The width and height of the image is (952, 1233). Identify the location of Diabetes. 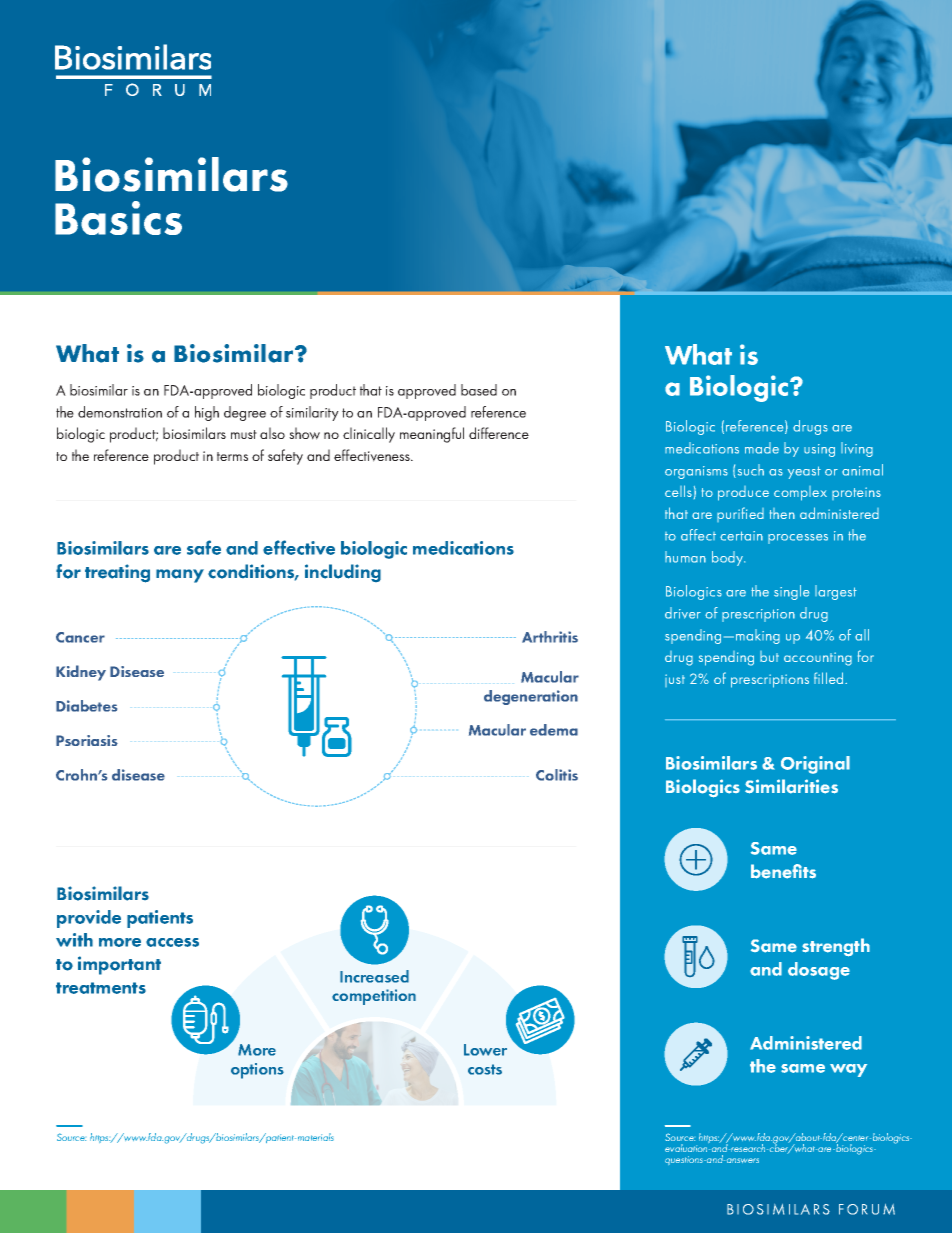
(86, 706).
